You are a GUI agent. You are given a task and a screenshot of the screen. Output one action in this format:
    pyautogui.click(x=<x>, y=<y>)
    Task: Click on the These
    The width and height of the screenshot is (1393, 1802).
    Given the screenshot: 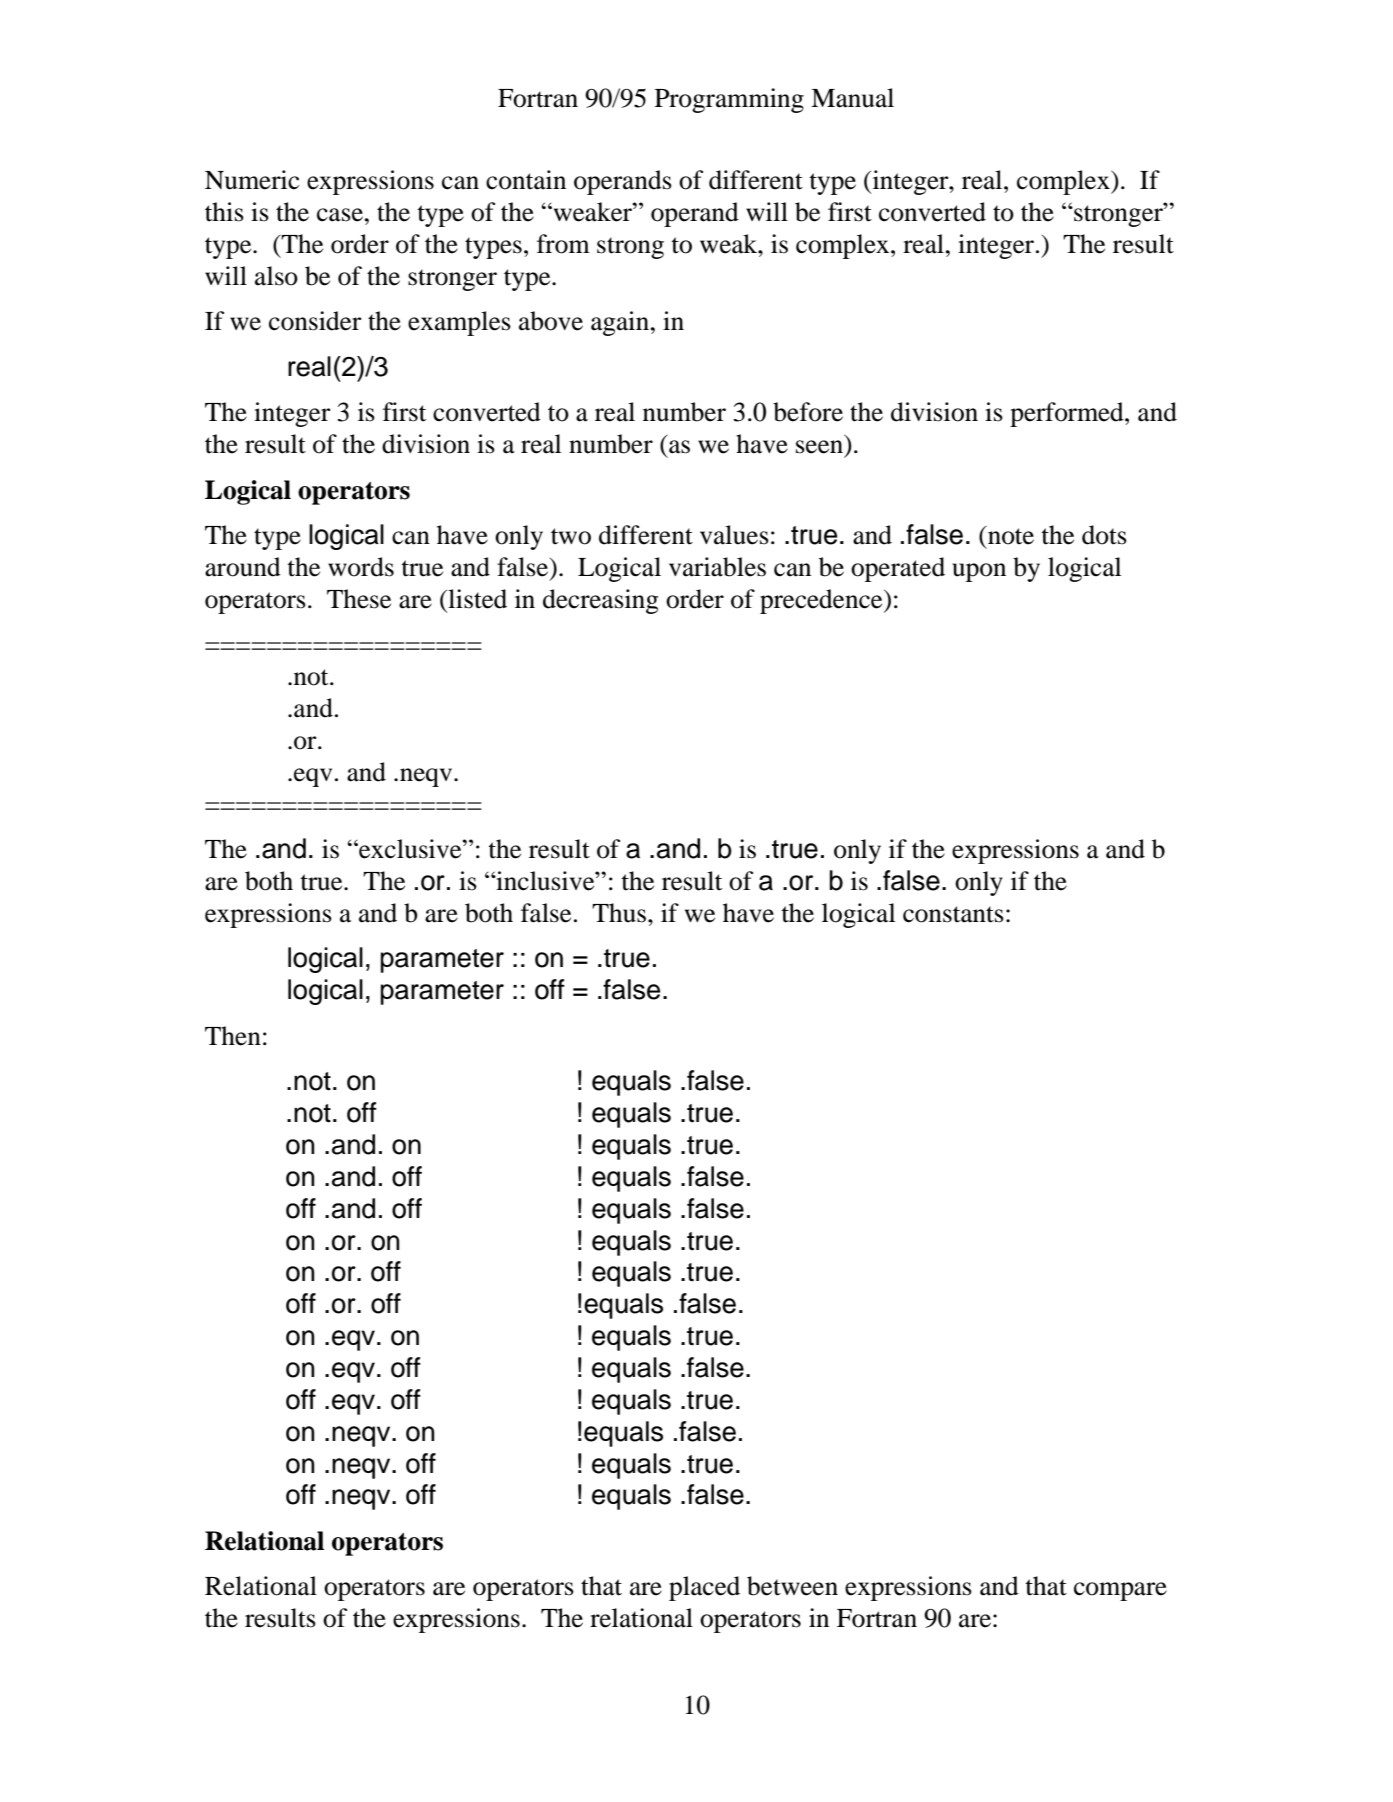 What is the action you would take?
    pyautogui.click(x=359, y=599)
